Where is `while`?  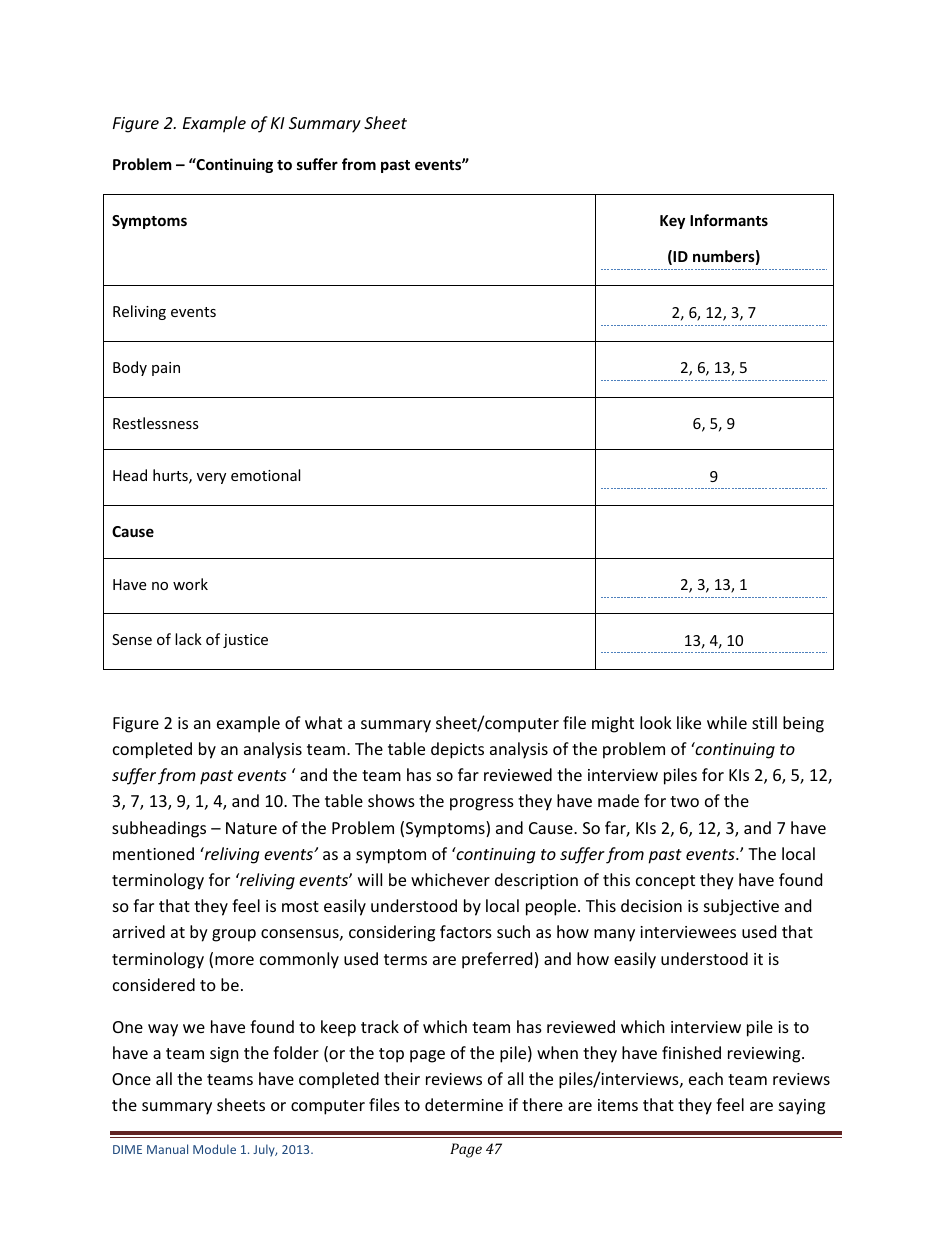
while is located at coordinates (727, 722).
